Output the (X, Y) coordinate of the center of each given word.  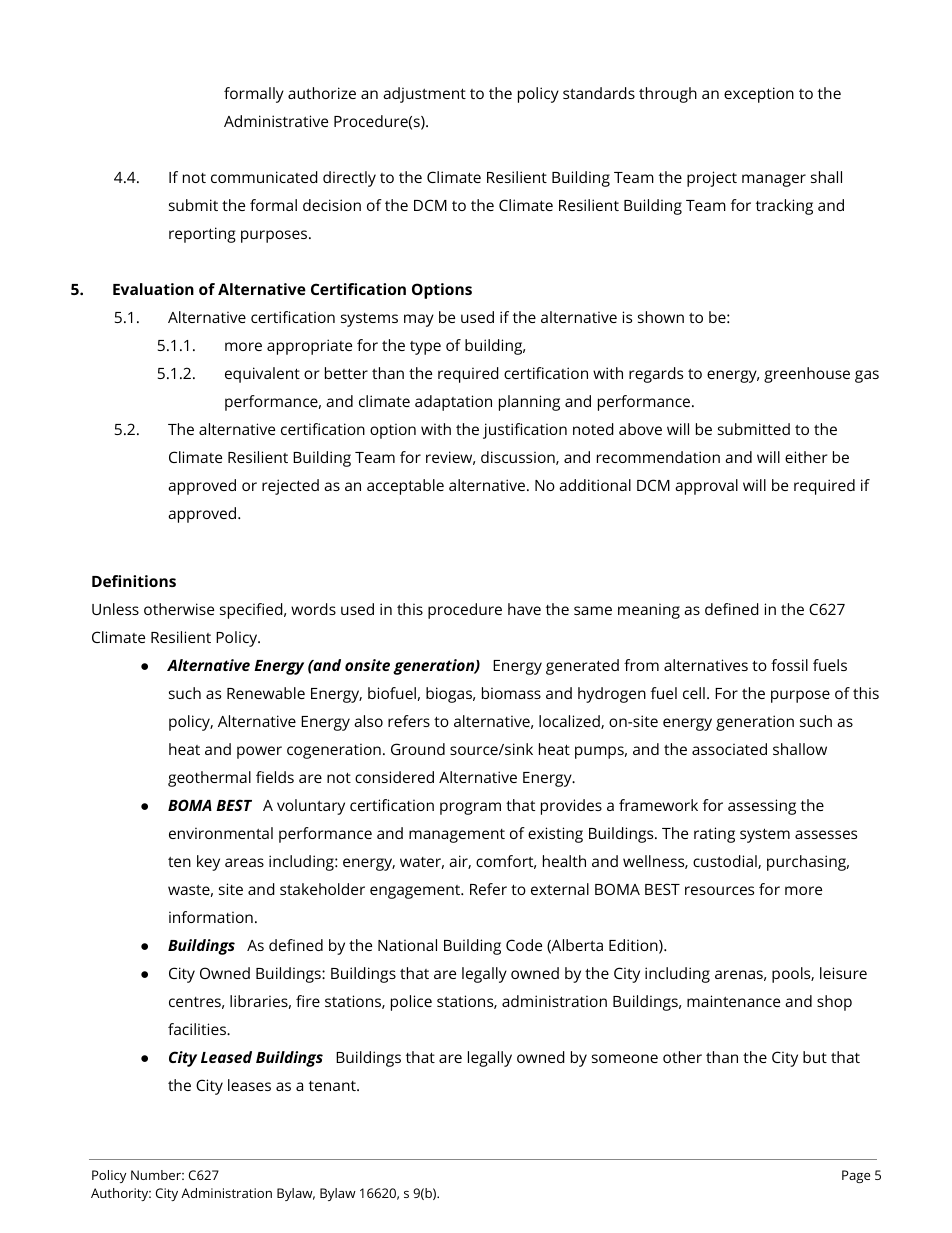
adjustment (424, 95)
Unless (115, 609)
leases (249, 1085)
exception (759, 95)
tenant (333, 1086)
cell (694, 693)
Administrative (276, 121)
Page (856, 1176)
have (524, 609)
